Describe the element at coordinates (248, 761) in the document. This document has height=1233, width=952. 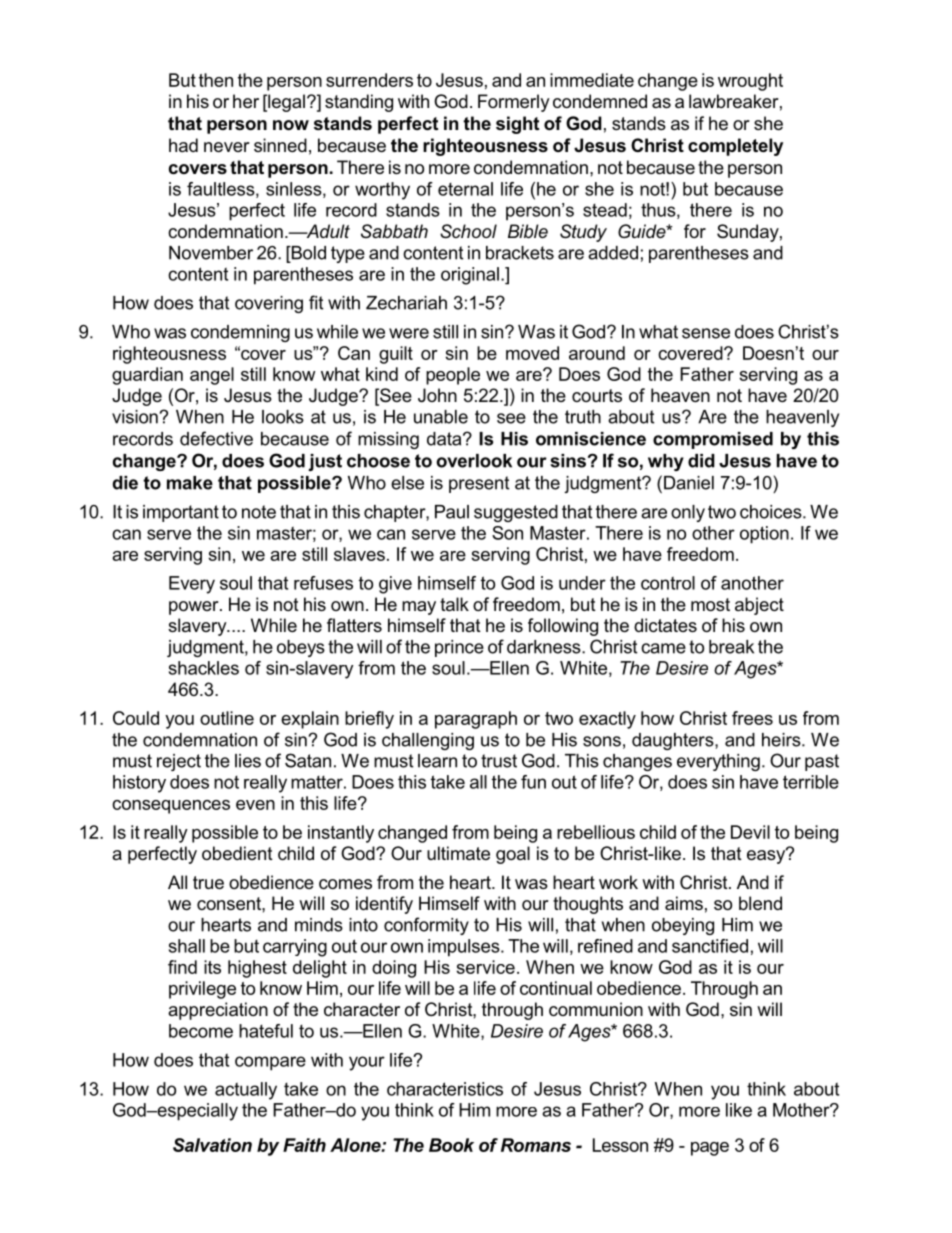
I see `lies` at that location.
